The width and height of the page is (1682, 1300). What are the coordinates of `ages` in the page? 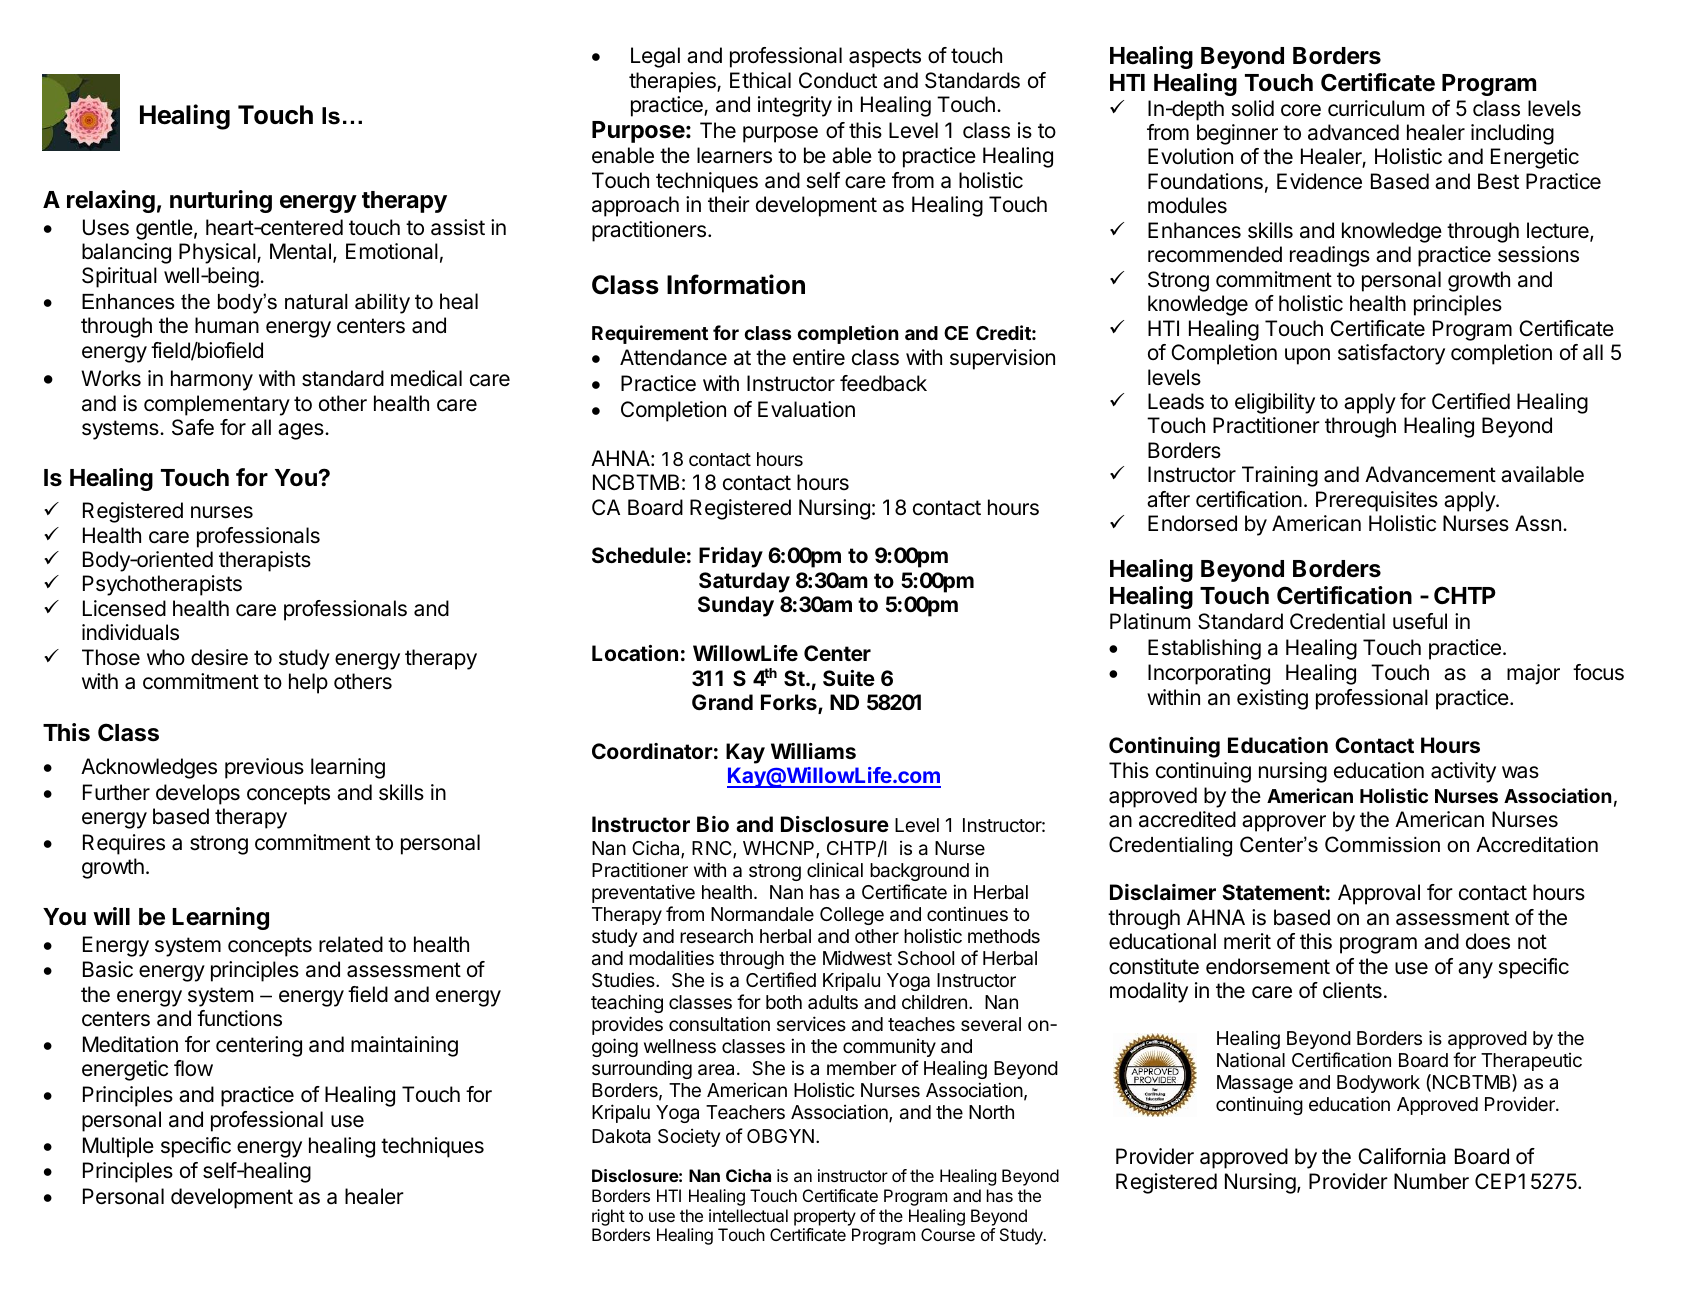 It's located at (302, 431).
